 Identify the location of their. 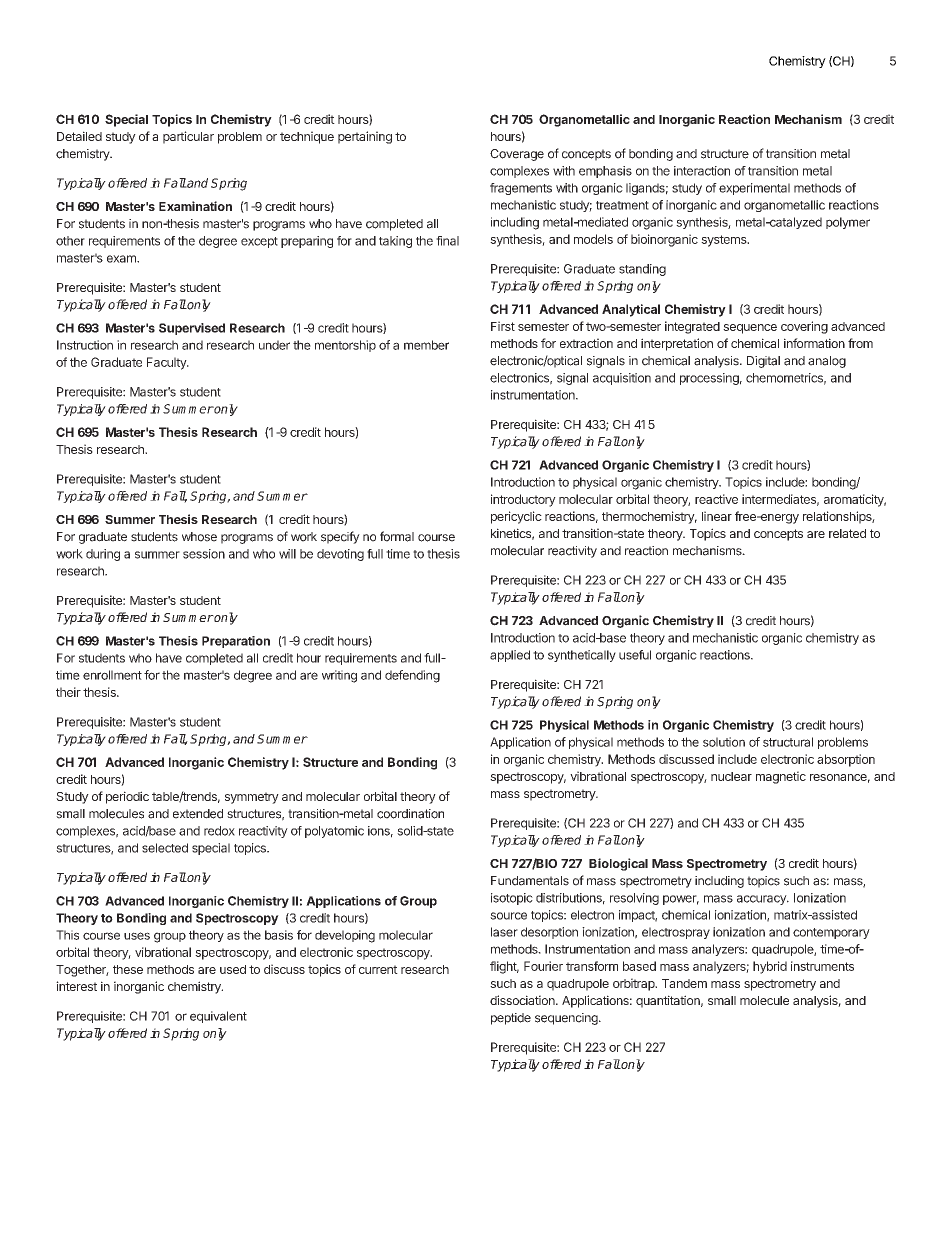
(68, 692).
